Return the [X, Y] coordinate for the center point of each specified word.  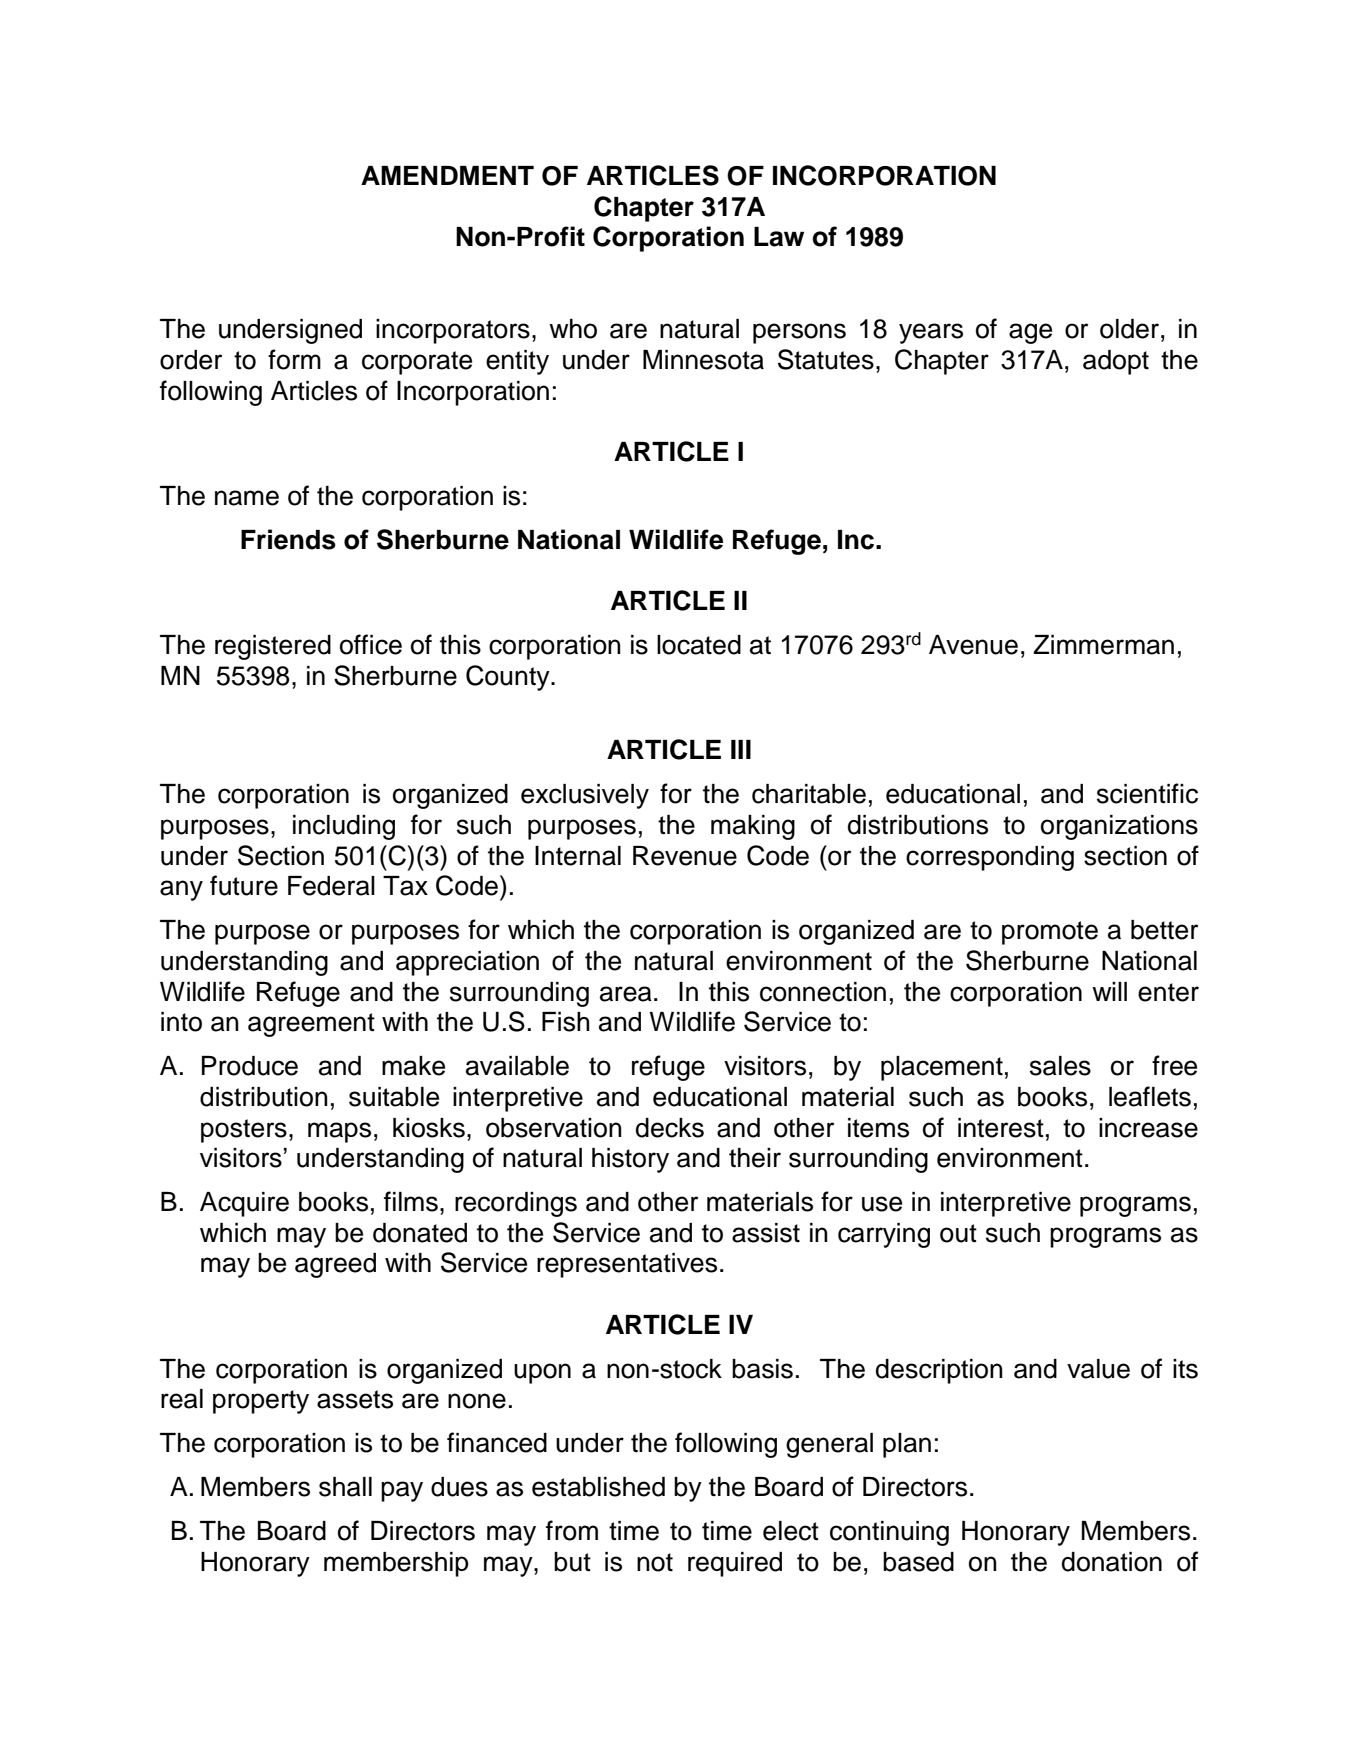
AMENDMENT [447, 175]
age [1030, 333]
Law [779, 237]
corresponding [990, 858]
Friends [288, 539]
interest [1001, 1128]
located [699, 645]
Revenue [685, 856]
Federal [331, 886]
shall [345, 1487]
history [630, 1160]
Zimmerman [1104, 645]
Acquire [244, 1204]
